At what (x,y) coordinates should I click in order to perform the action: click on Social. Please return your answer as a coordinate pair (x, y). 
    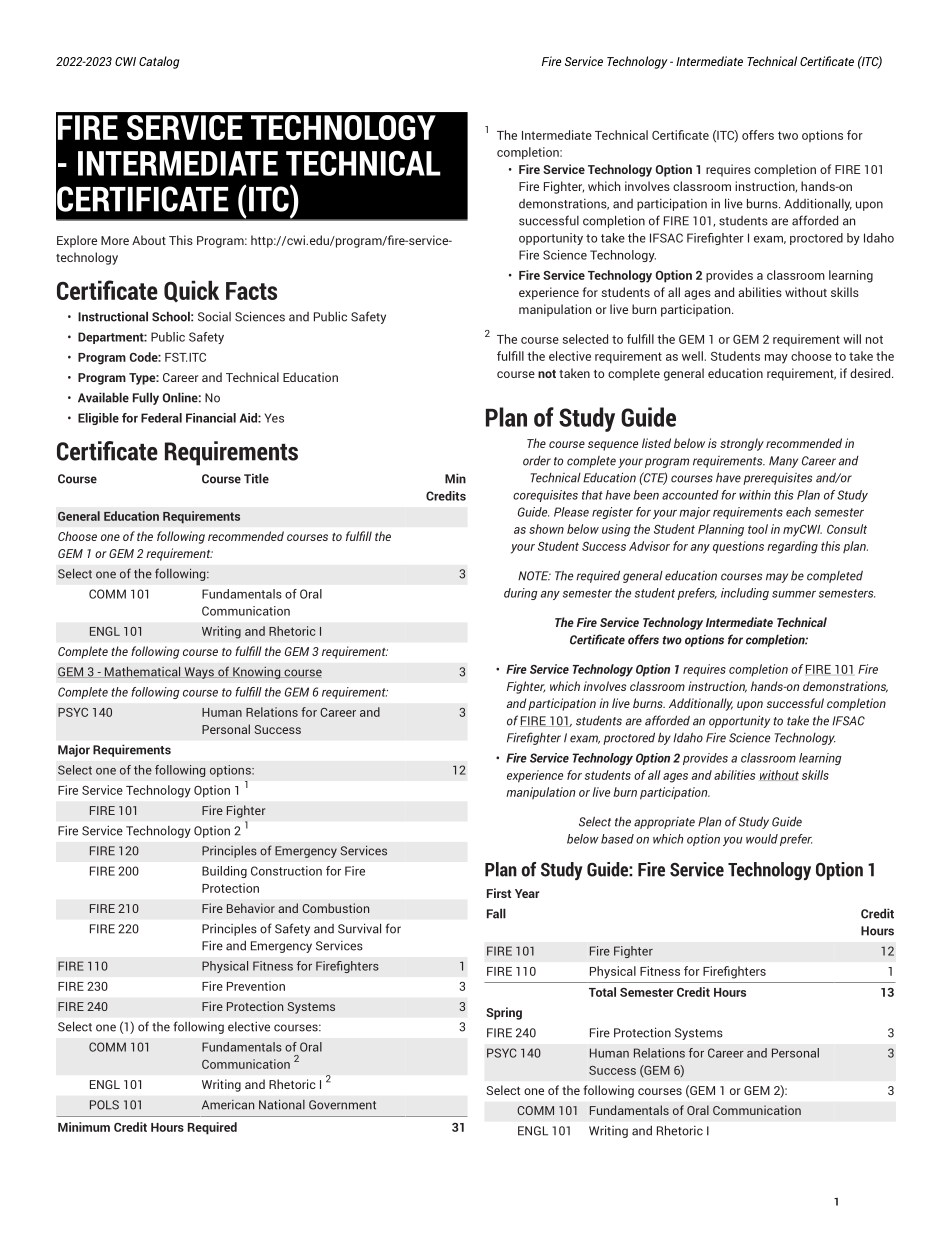
    Looking at the image, I should click on (214, 317).
